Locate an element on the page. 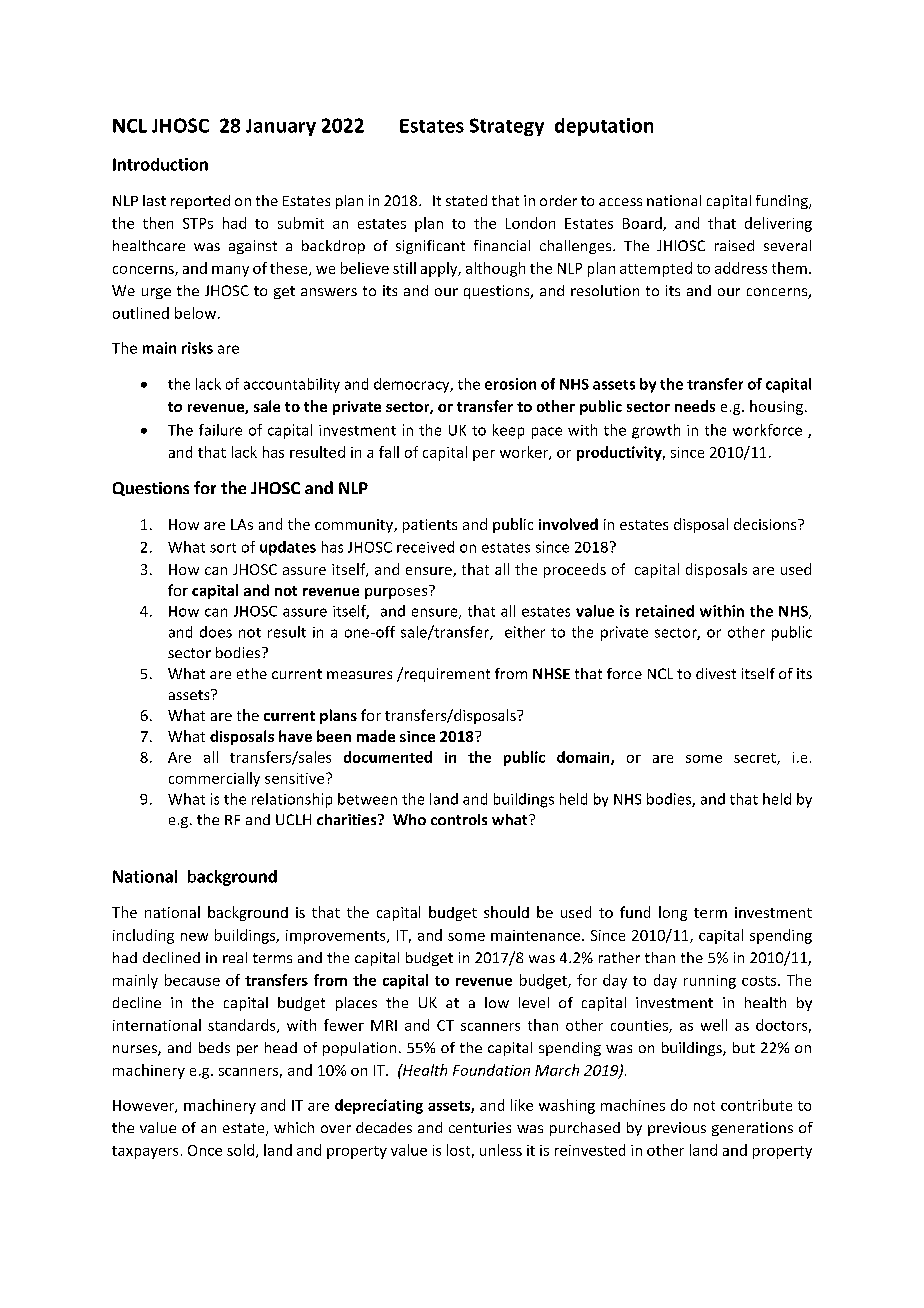 This image has width=924, height=1308. patients is located at coordinates (430, 526).
